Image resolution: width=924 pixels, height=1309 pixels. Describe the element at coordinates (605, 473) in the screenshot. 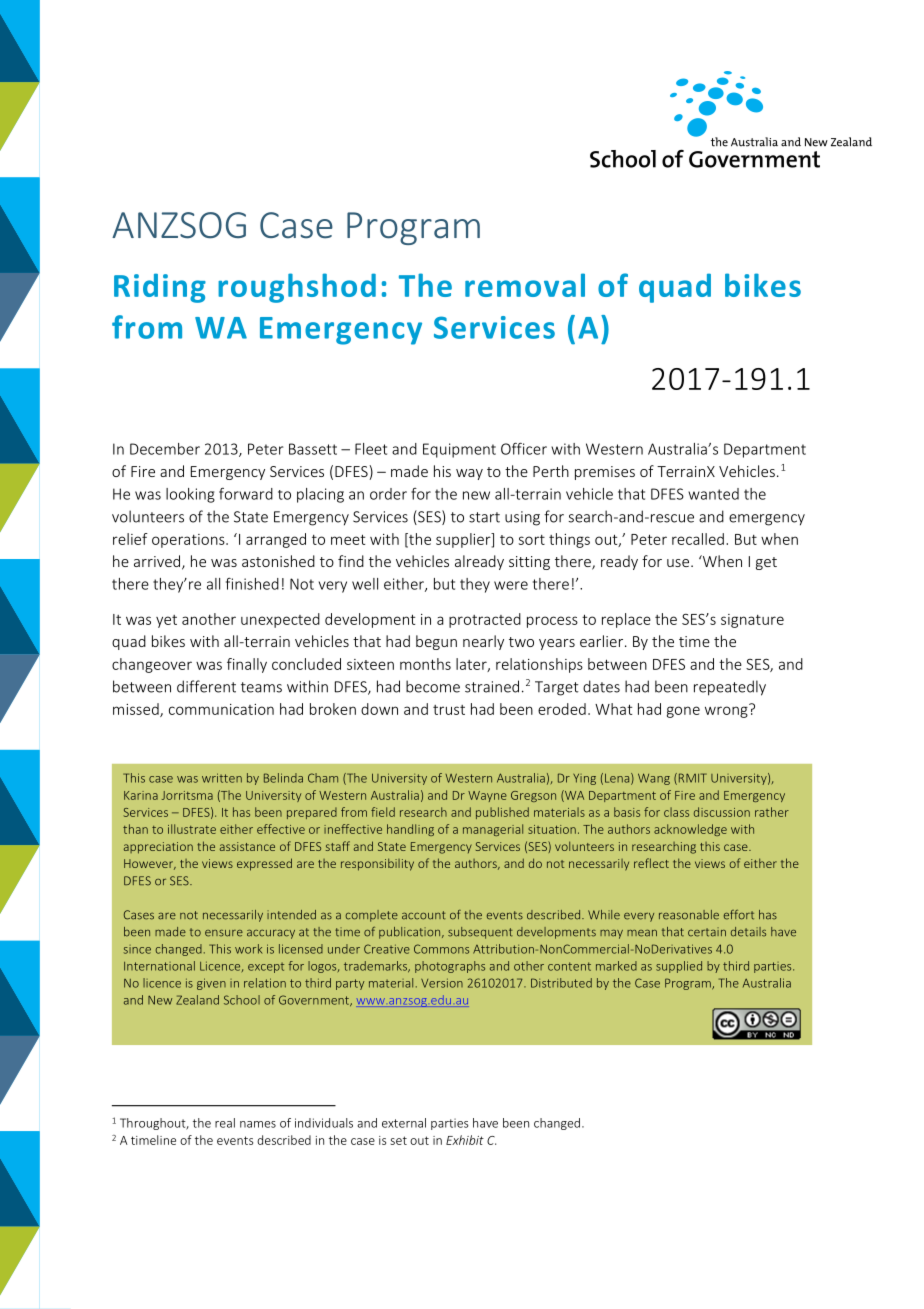

I see `premises` at that location.
